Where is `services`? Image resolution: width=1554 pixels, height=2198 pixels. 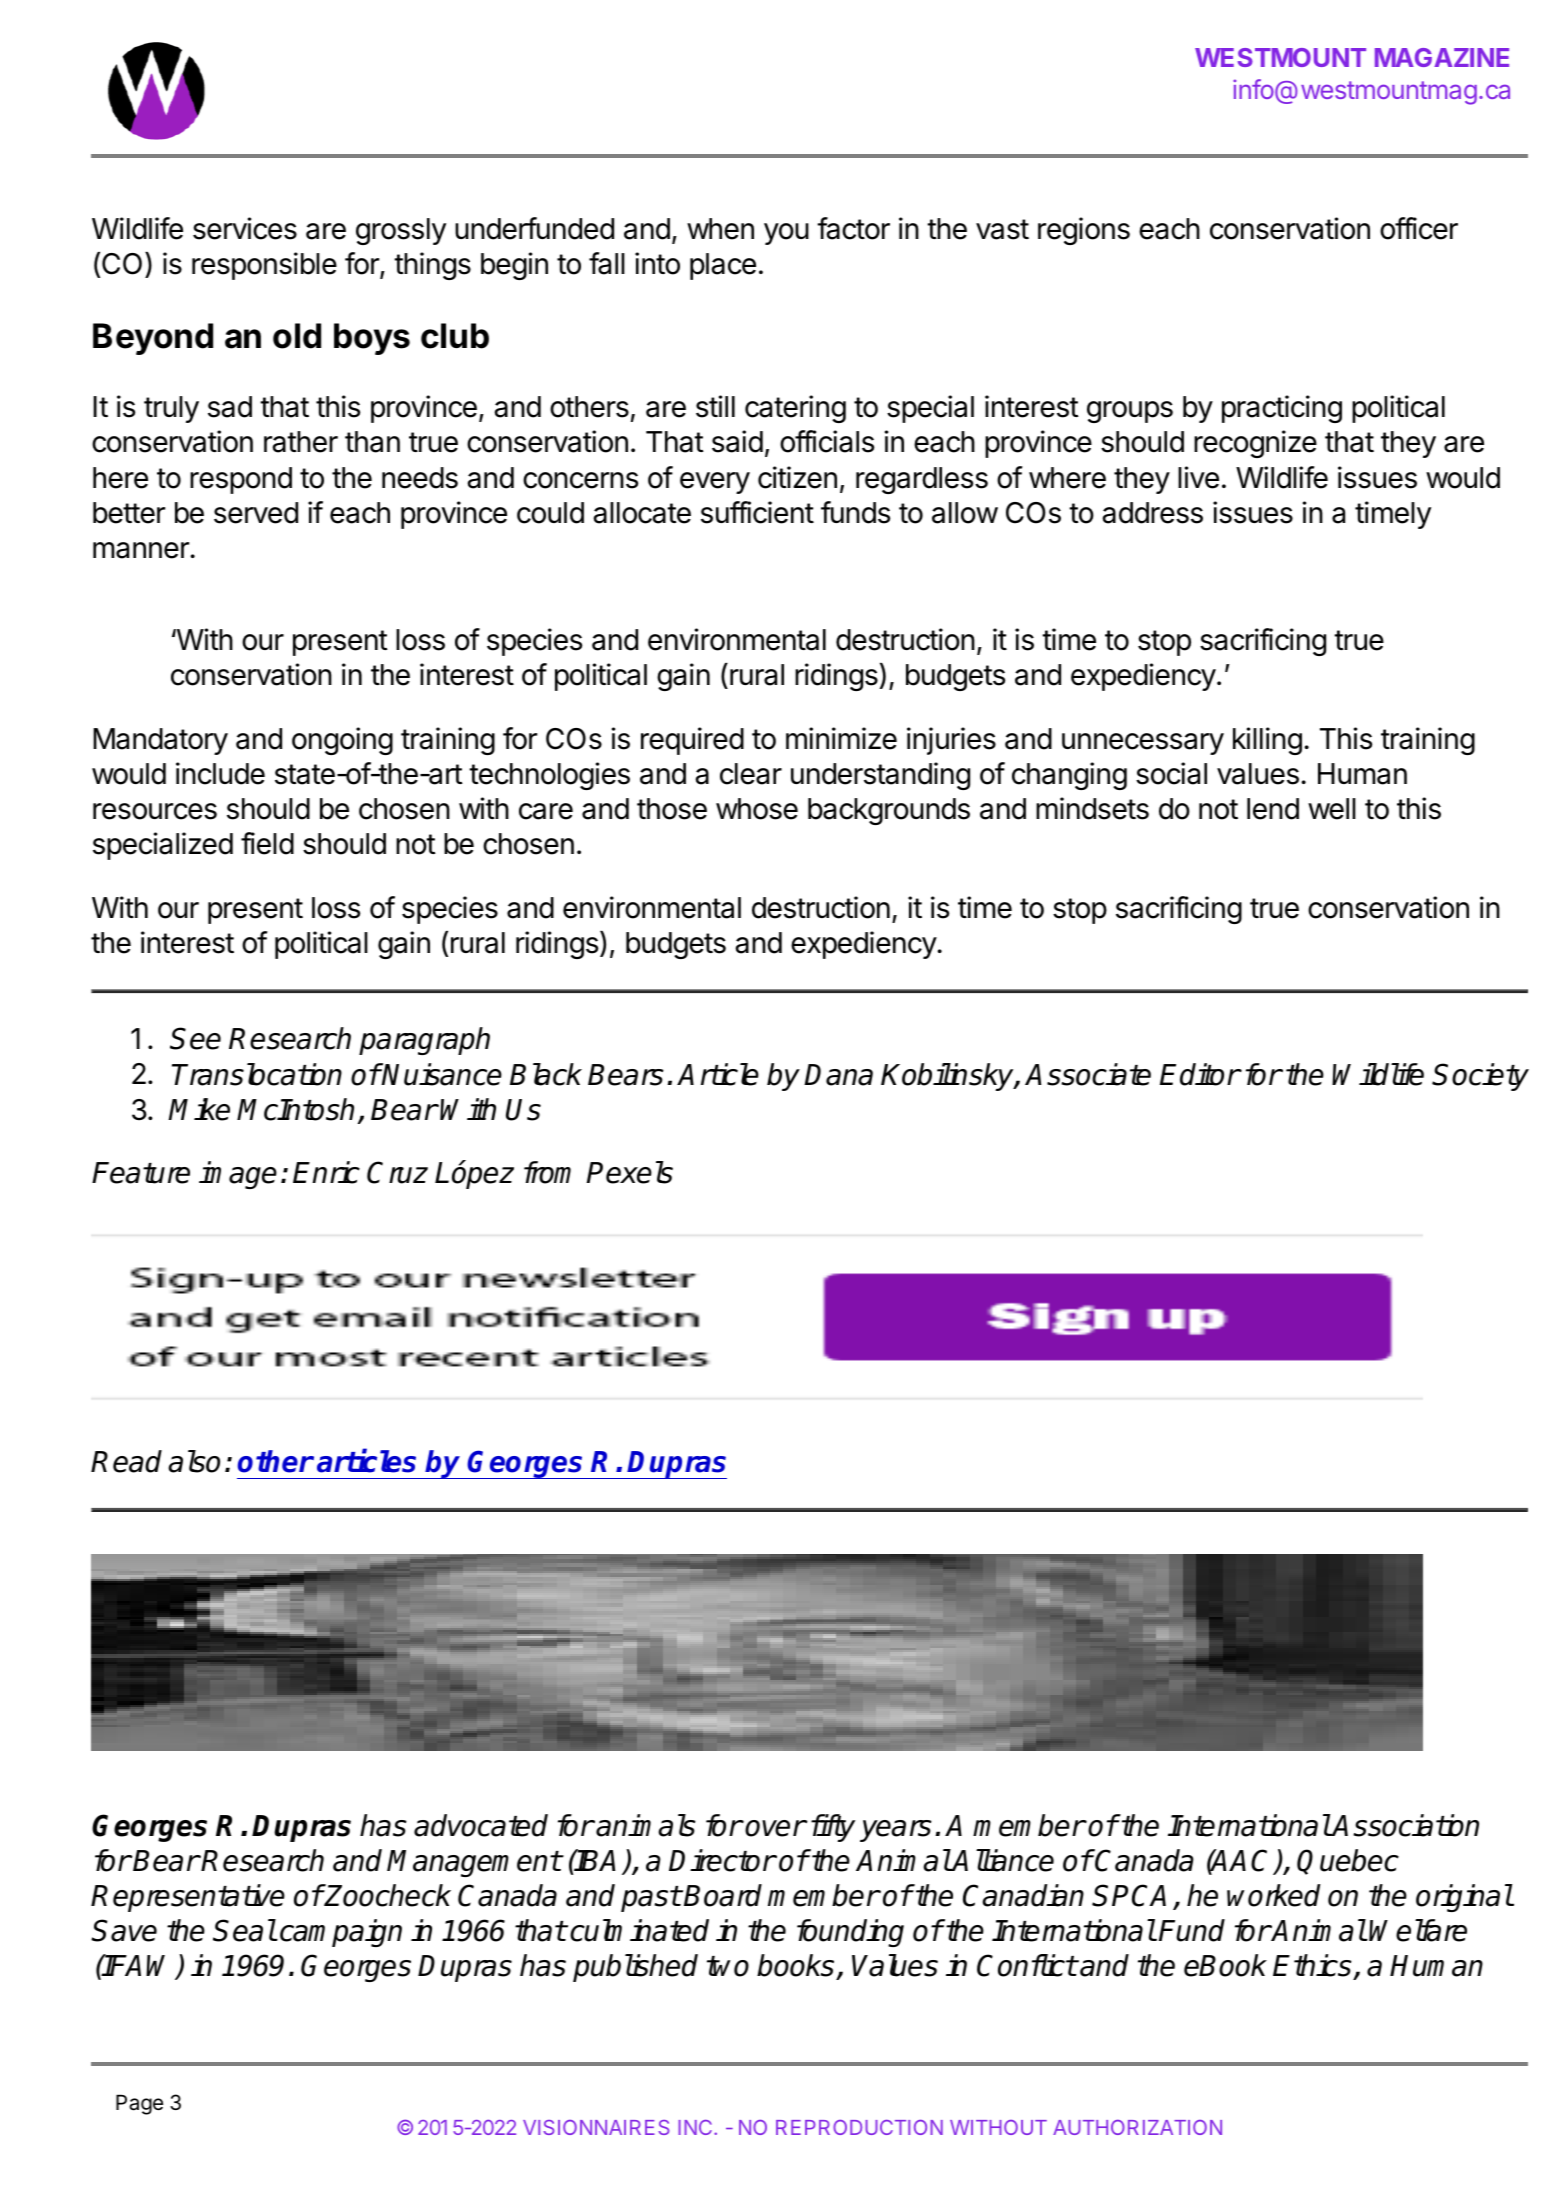
services is located at coordinates (245, 228).
